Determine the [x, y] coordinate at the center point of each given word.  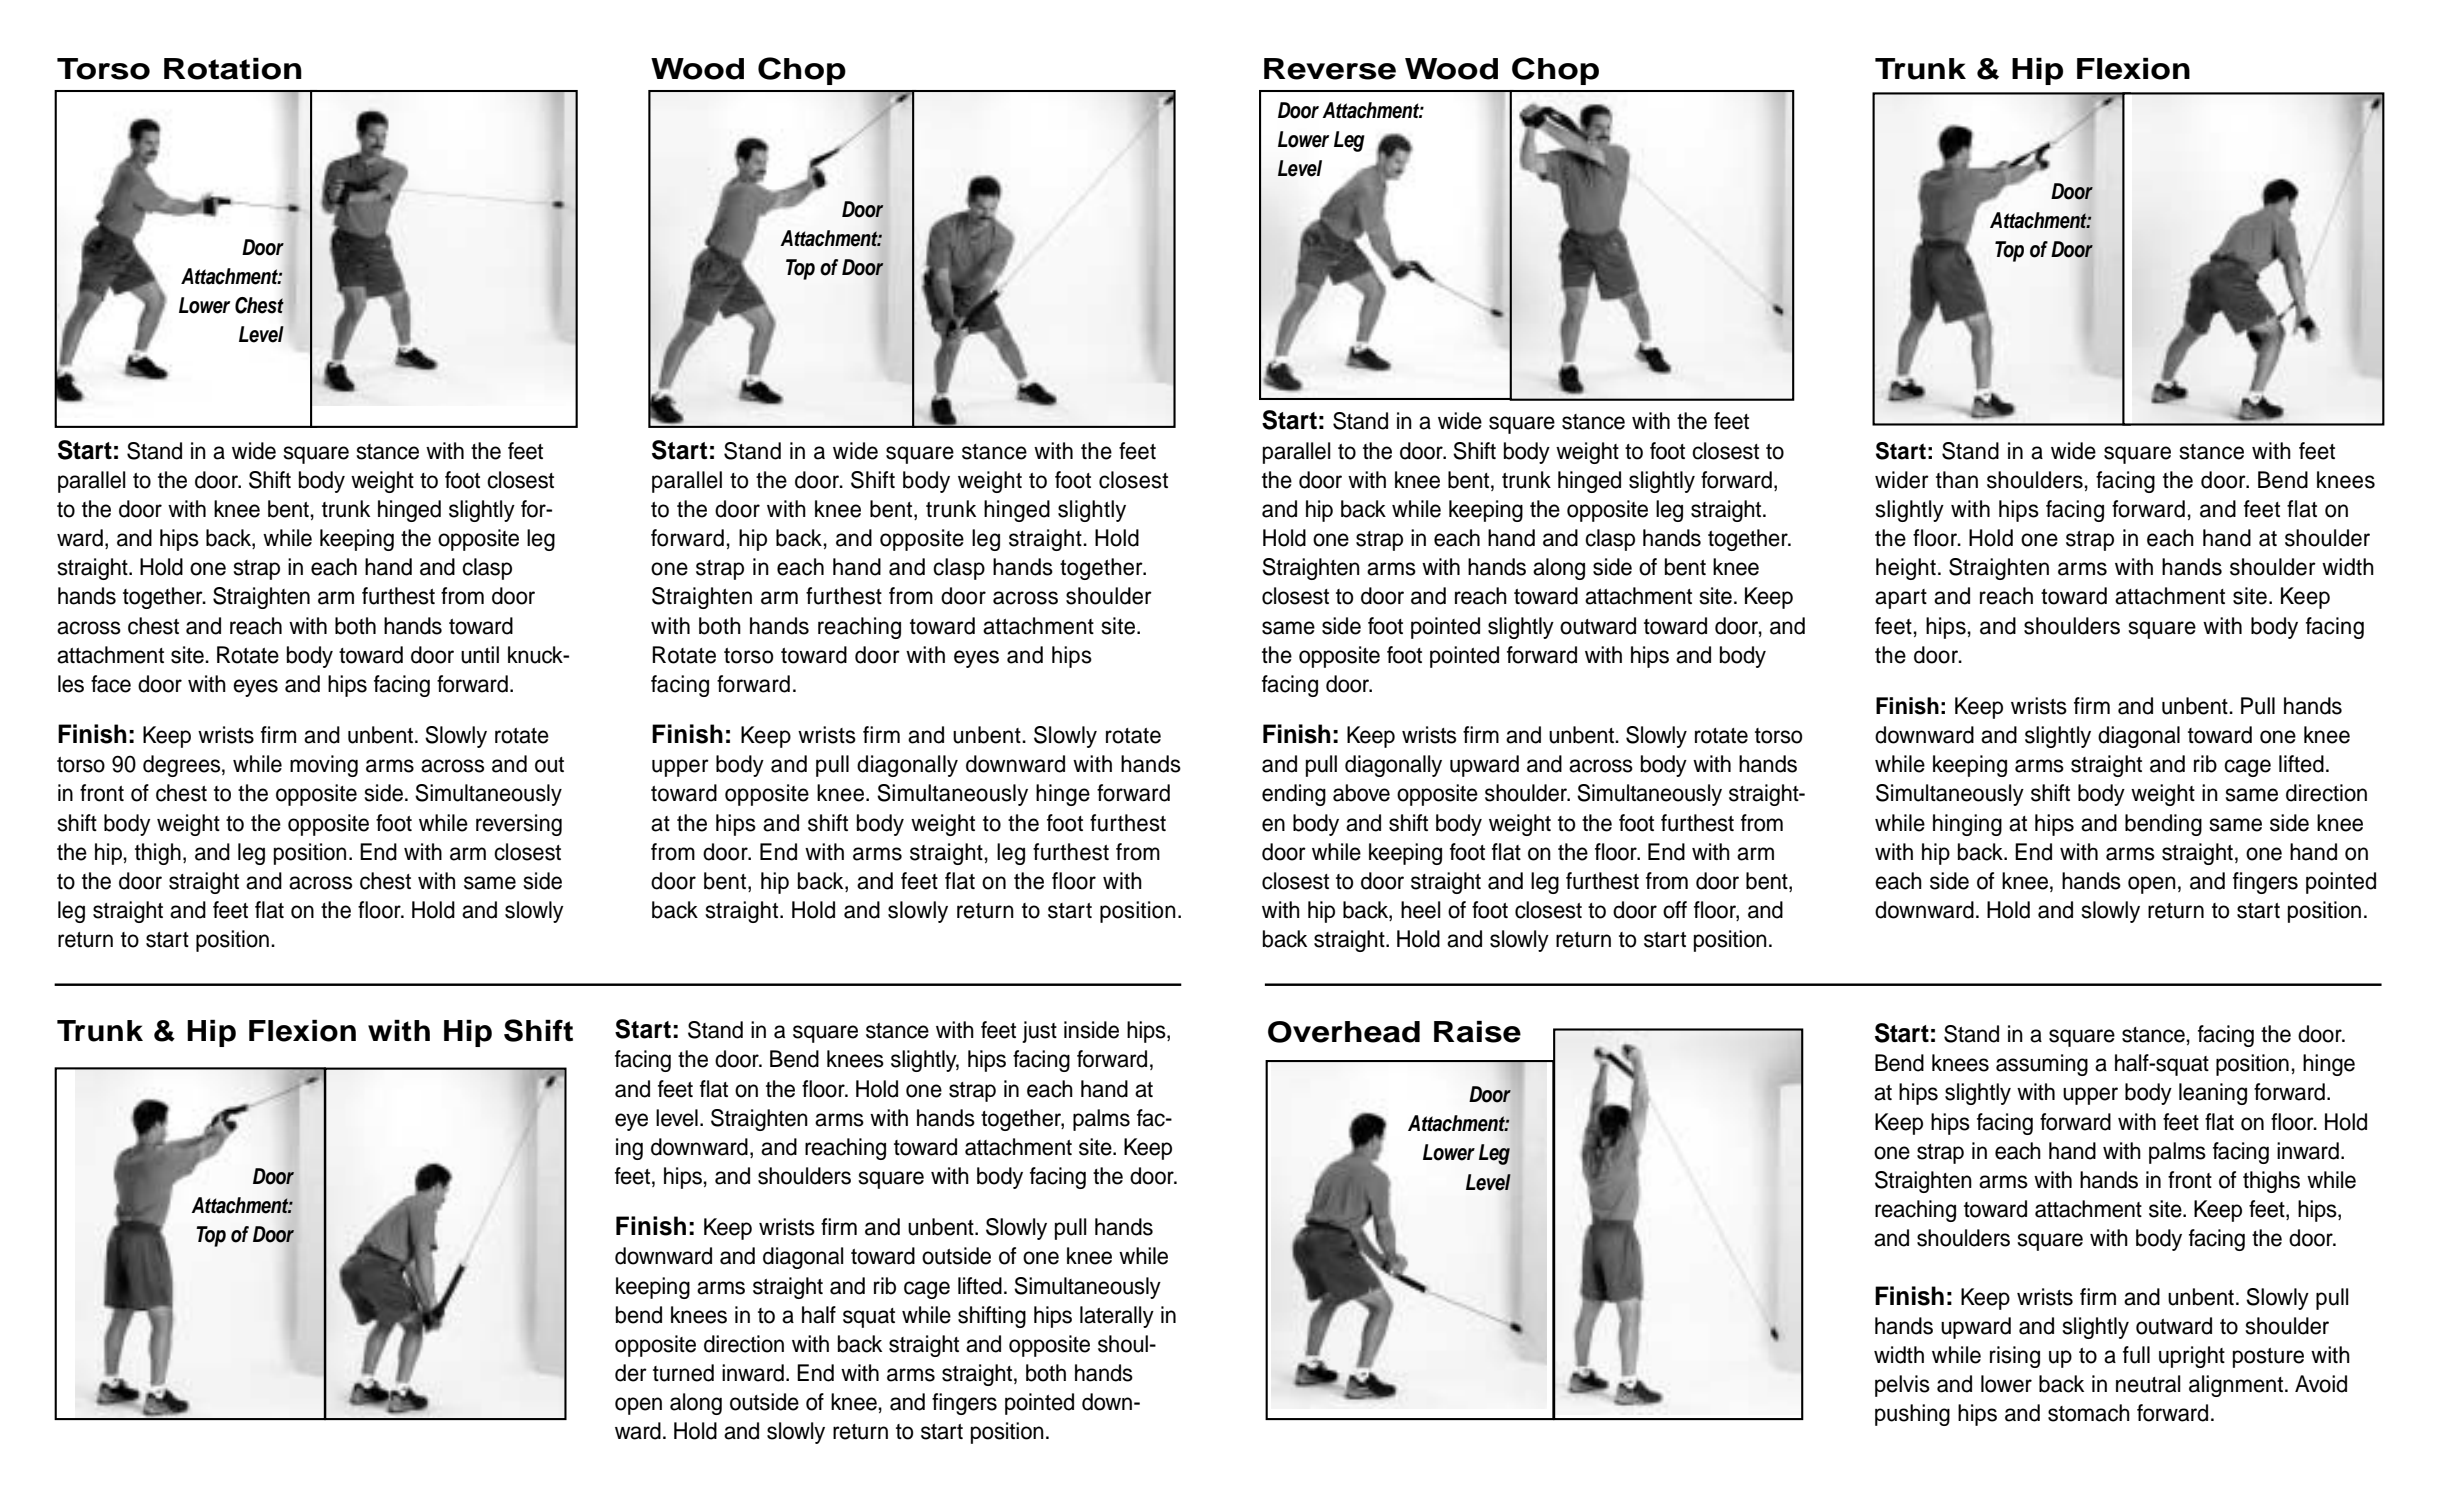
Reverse [1330, 69]
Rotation [233, 69]
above [1361, 793]
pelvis [1902, 1386]
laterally [1117, 1317]
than [1957, 480]
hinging [1967, 825]
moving [324, 766]
